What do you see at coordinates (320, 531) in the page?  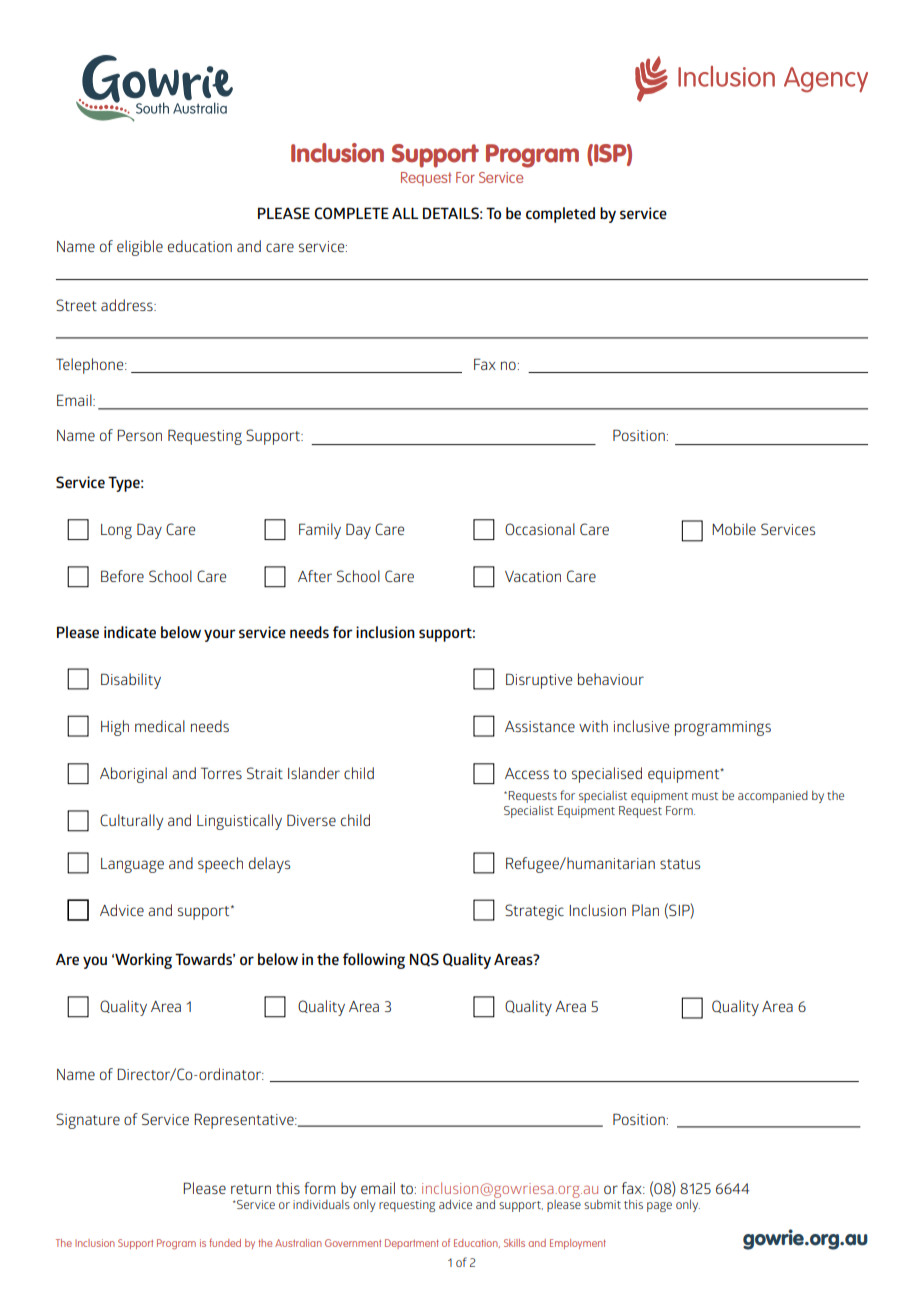 I see `Family` at bounding box center [320, 531].
